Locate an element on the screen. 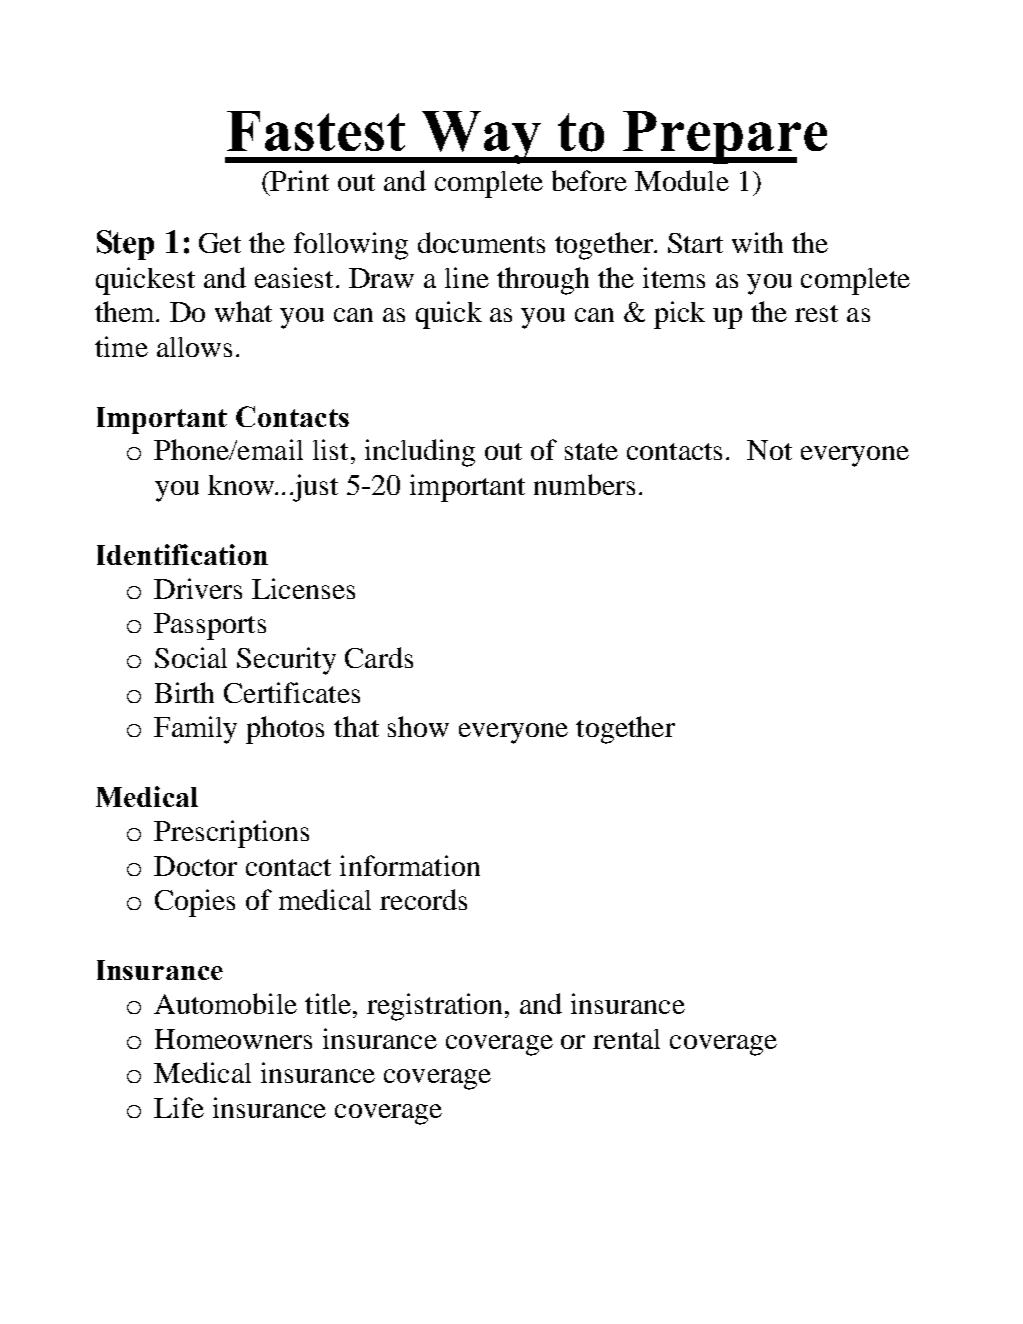  Life is located at coordinates (179, 1107).
